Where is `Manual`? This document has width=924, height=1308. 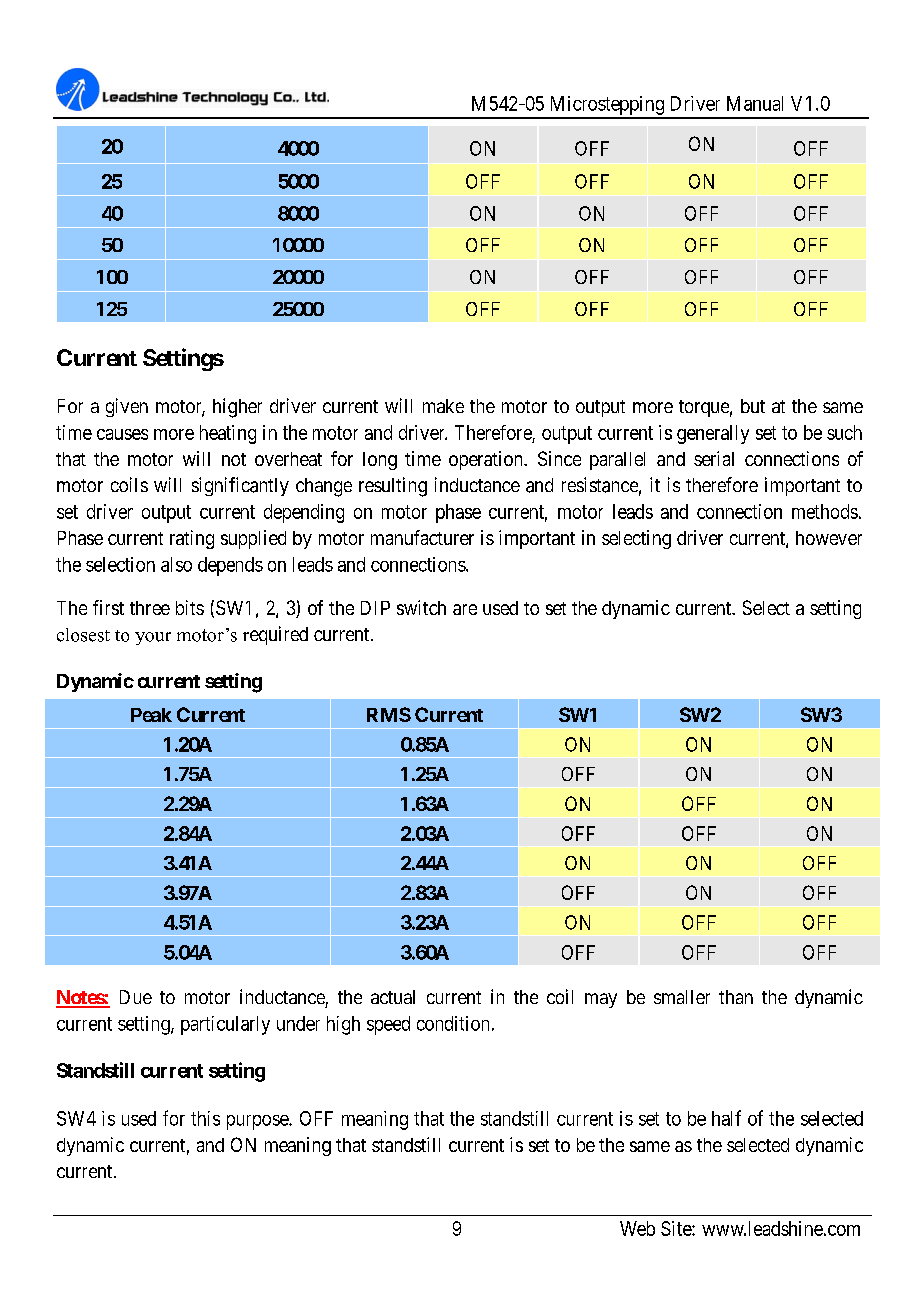
Manual is located at coordinates (755, 103).
